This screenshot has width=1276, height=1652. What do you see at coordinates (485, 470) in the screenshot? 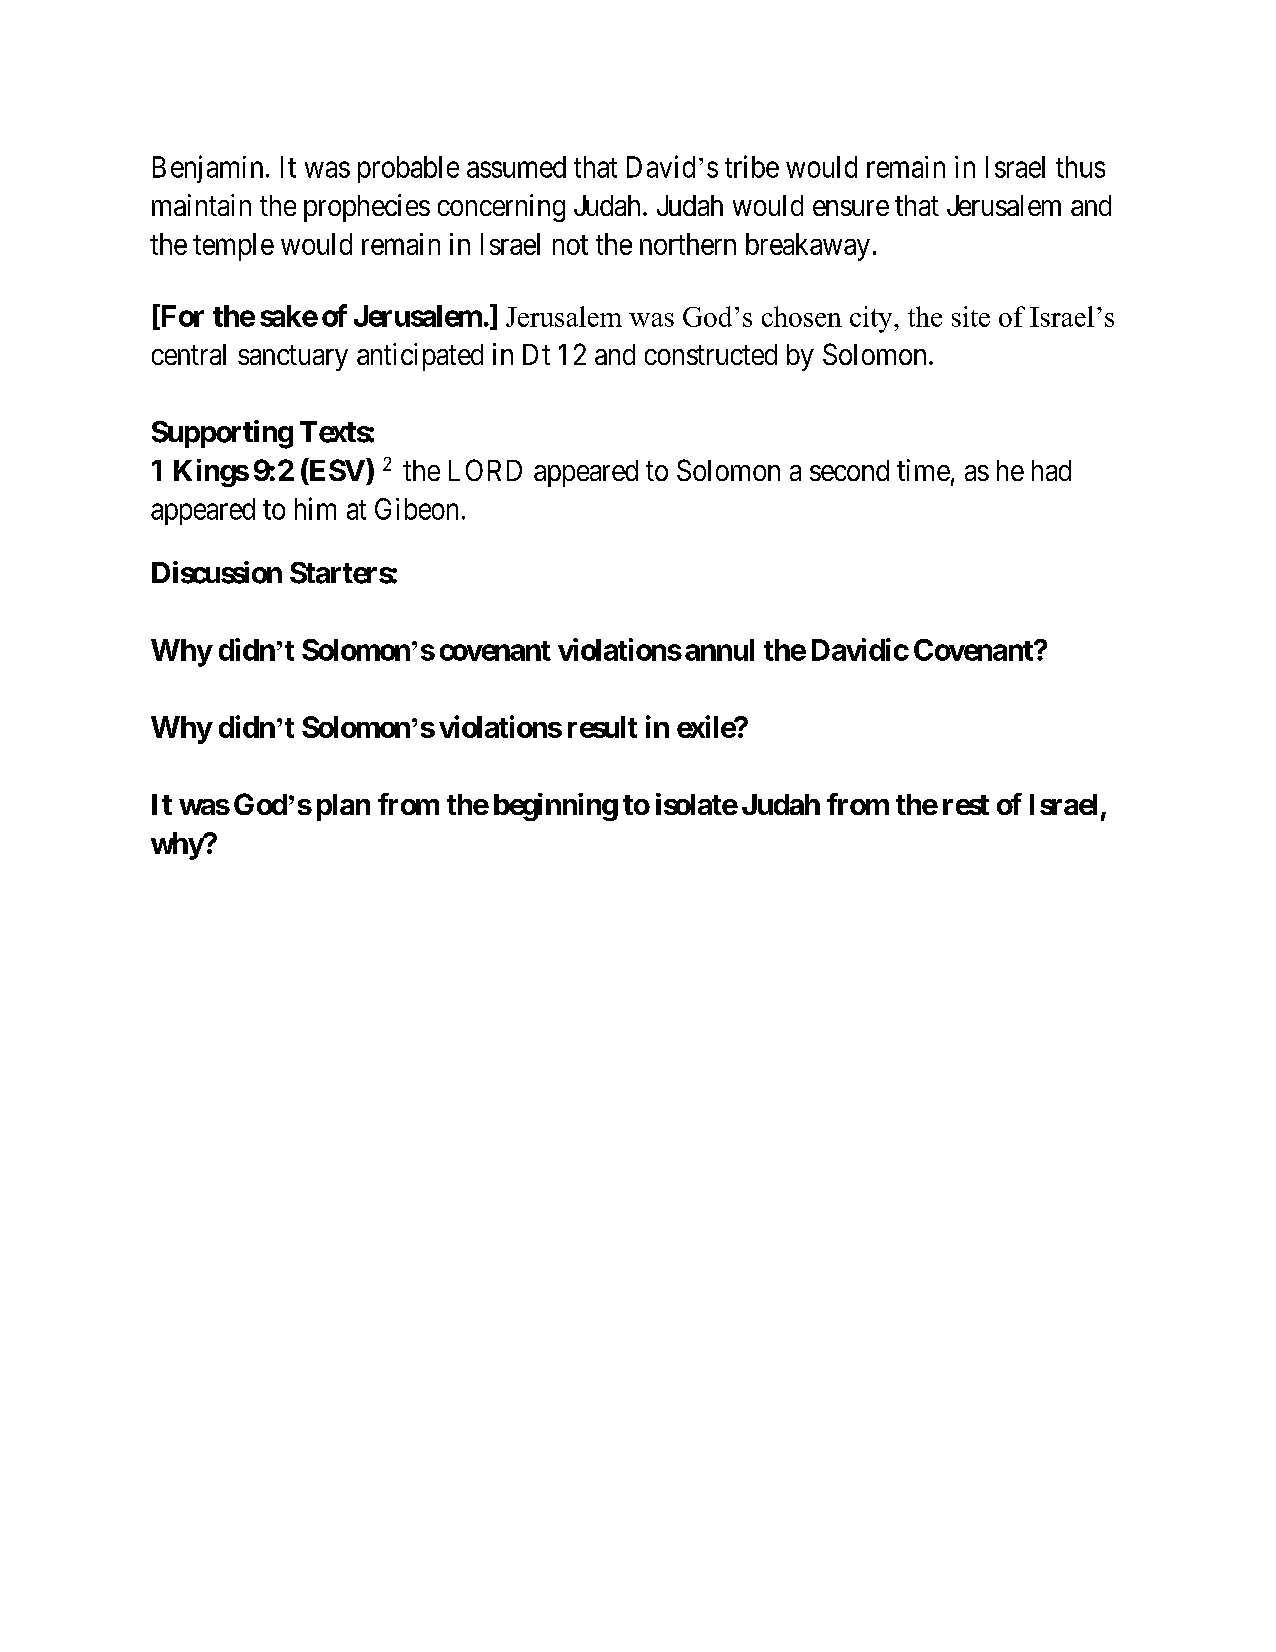
I see `LORD` at bounding box center [485, 470].
